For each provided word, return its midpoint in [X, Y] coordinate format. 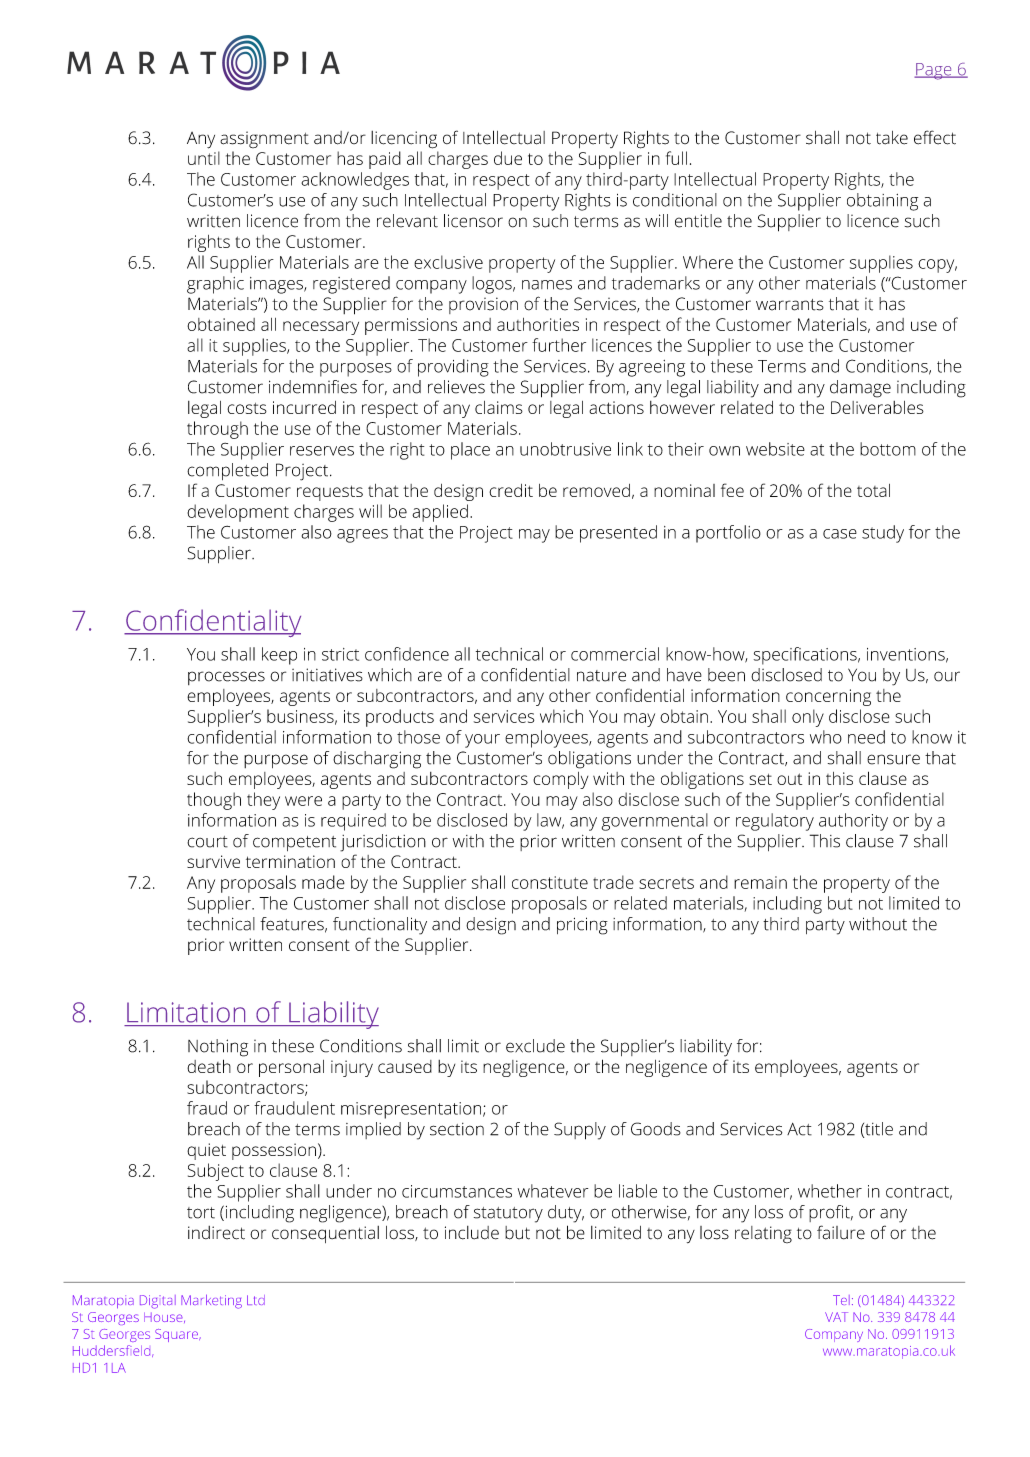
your [482, 741]
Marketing [211, 1302]
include [472, 1233]
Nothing [218, 1048]
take [892, 138]
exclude [535, 1046]
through [217, 430]
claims [499, 407]
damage [860, 389]
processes [226, 678]
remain [760, 882]
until [204, 158]
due [508, 158]
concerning [828, 697]
